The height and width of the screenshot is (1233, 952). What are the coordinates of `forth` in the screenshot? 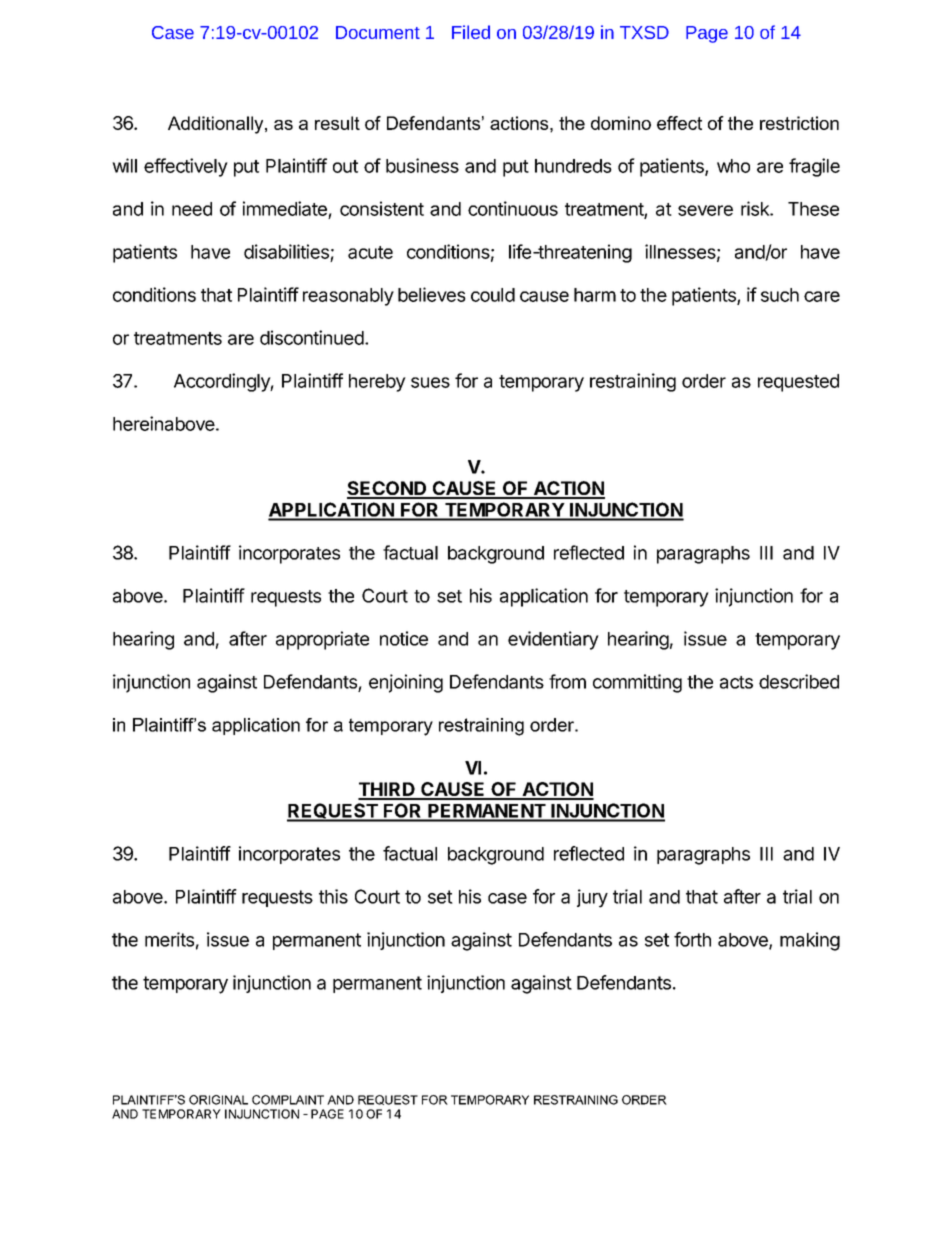 It's located at (692, 939).
